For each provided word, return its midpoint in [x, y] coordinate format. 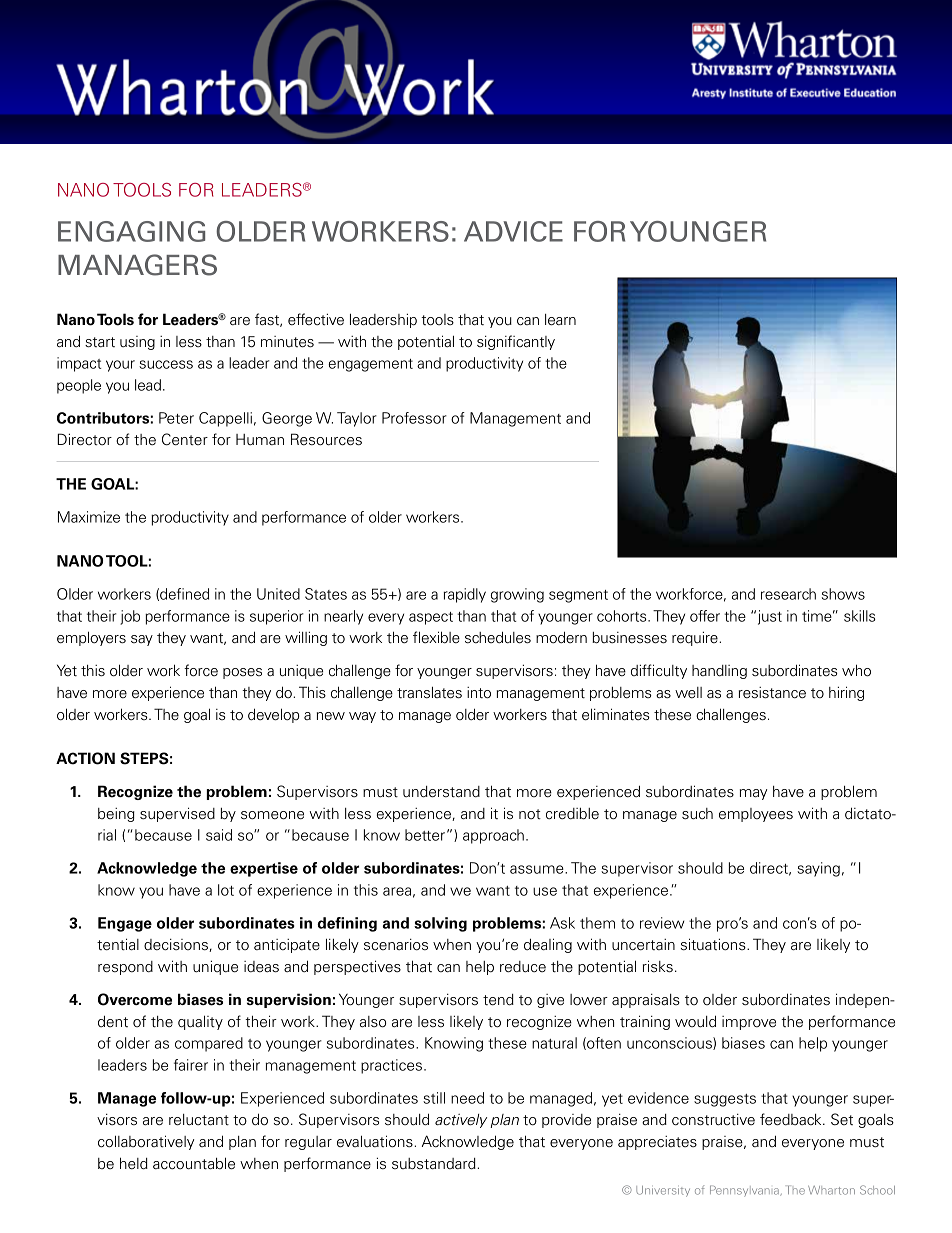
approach [493, 836]
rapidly [465, 595]
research [788, 594]
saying [818, 869]
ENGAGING [131, 231]
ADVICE [513, 231]
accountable [194, 1163]
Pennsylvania [745, 1191]
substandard [435, 1164]
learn [560, 320]
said [219, 835]
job [130, 617]
